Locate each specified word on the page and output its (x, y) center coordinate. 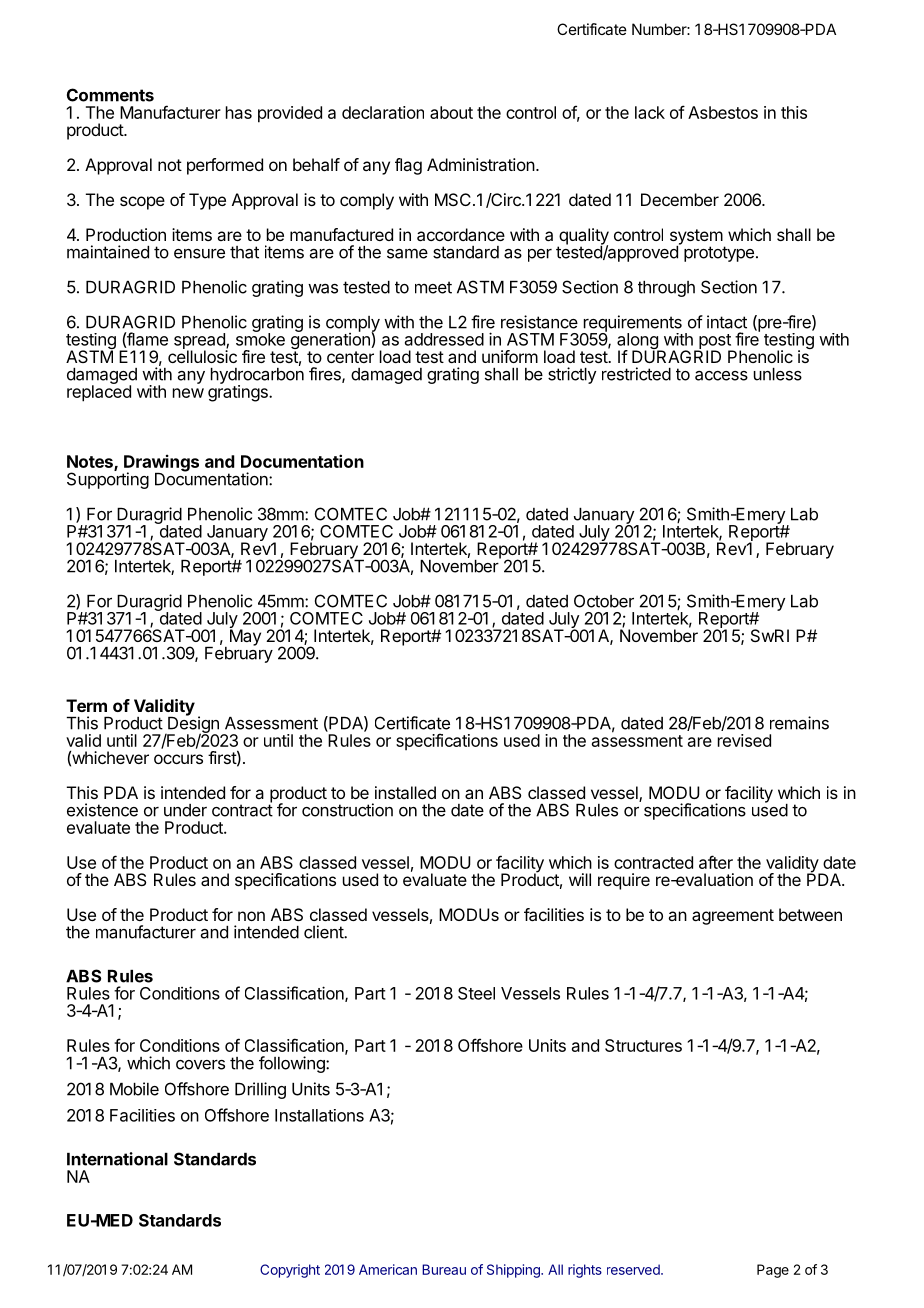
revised (744, 740)
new (188, 393)
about (451, 112)
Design (192, 725)
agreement (733, 917)
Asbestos (723, 112)
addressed (444, 339)
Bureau (444, 1269)
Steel (476, 993)
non (251, 916)
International (117, 1159)
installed (405, 792)
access (721, 376)
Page (773, 1271)
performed (225, 166)
